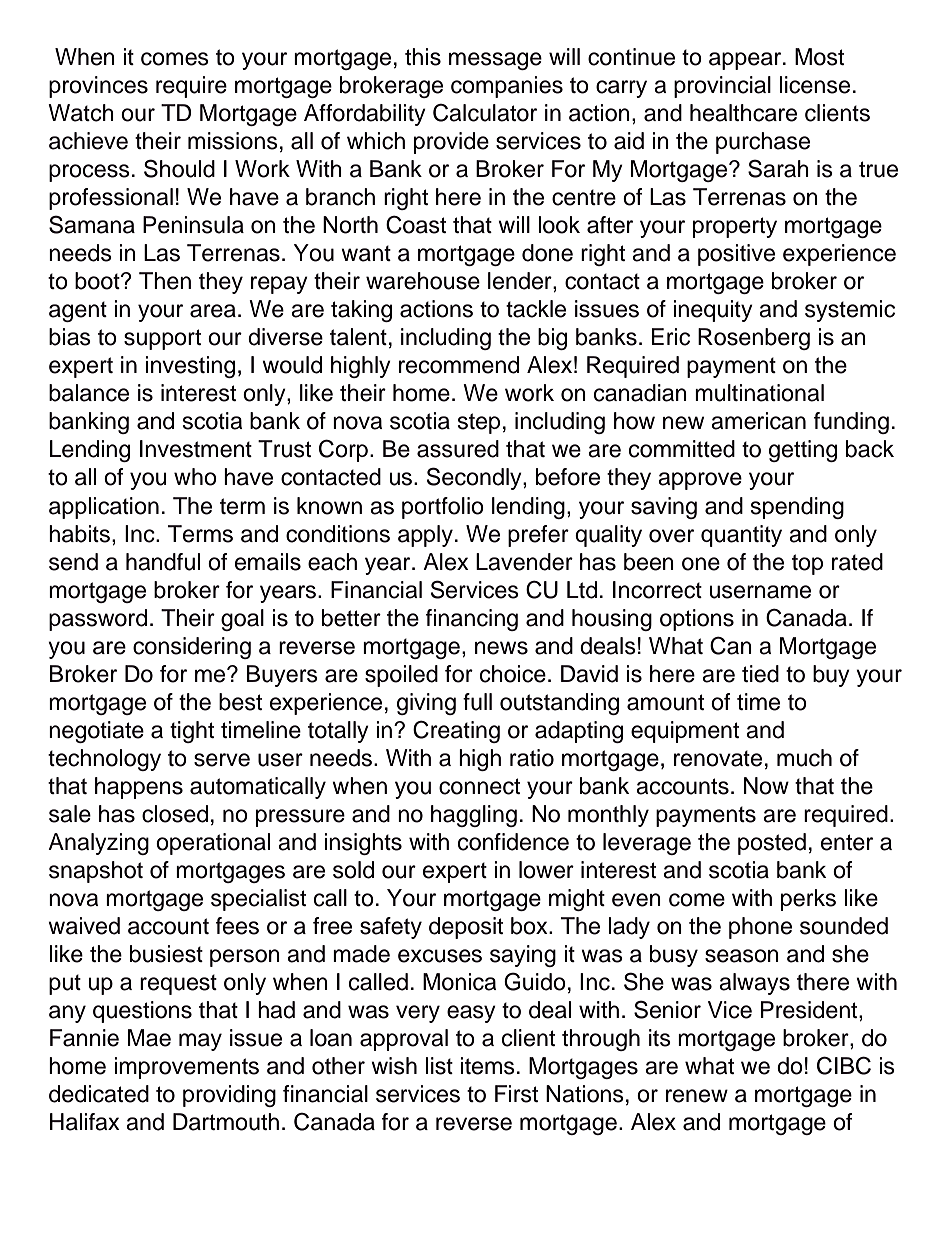 This page has width=952, height=1233. I want to click on companies, so click(507, 87).
